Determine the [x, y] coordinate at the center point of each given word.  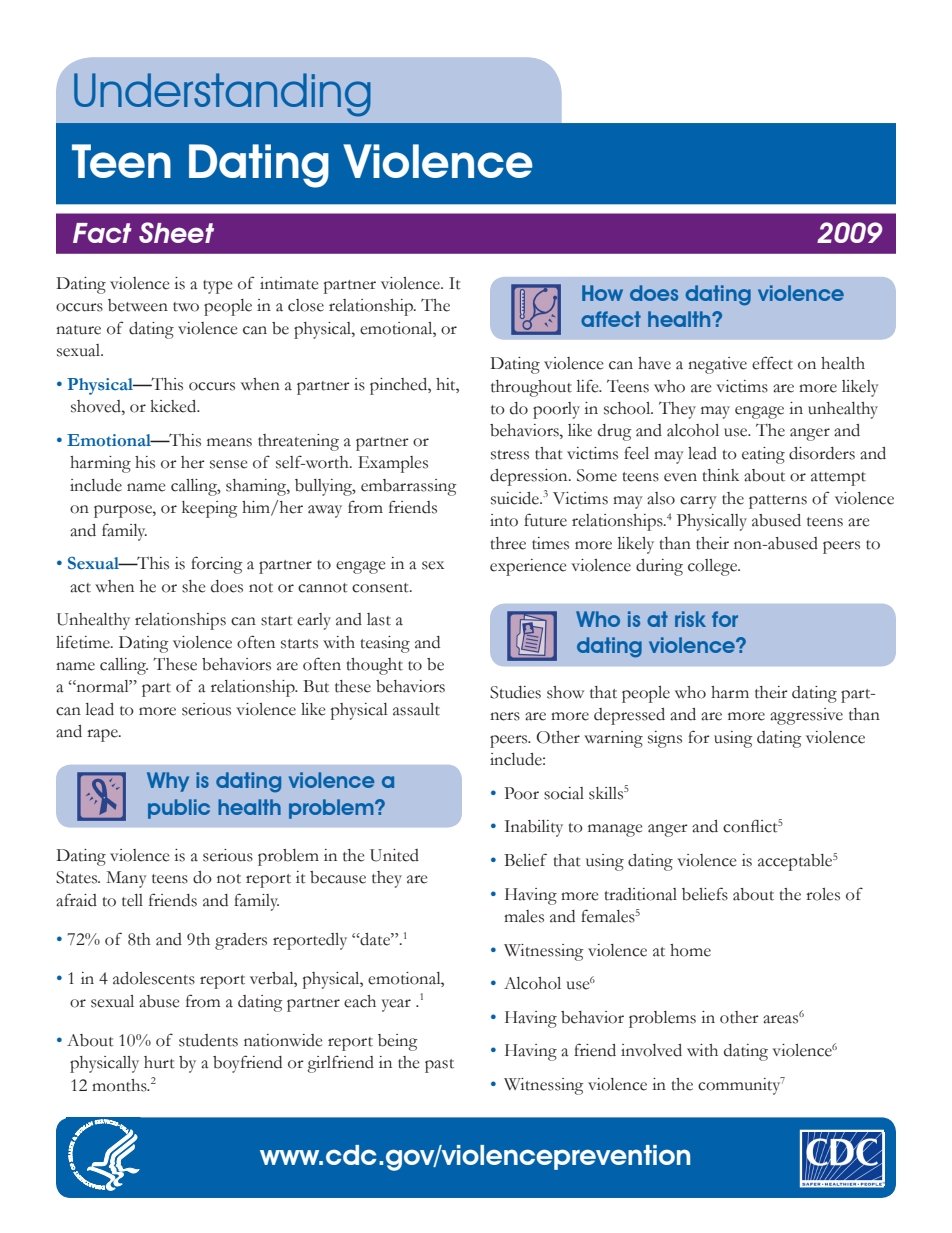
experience [528, 567]
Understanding [222, 95]
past [439, 1066]
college [714, 567]
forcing [217, 565]
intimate [289, 283]
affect [611, 319]
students [208, 1040]
